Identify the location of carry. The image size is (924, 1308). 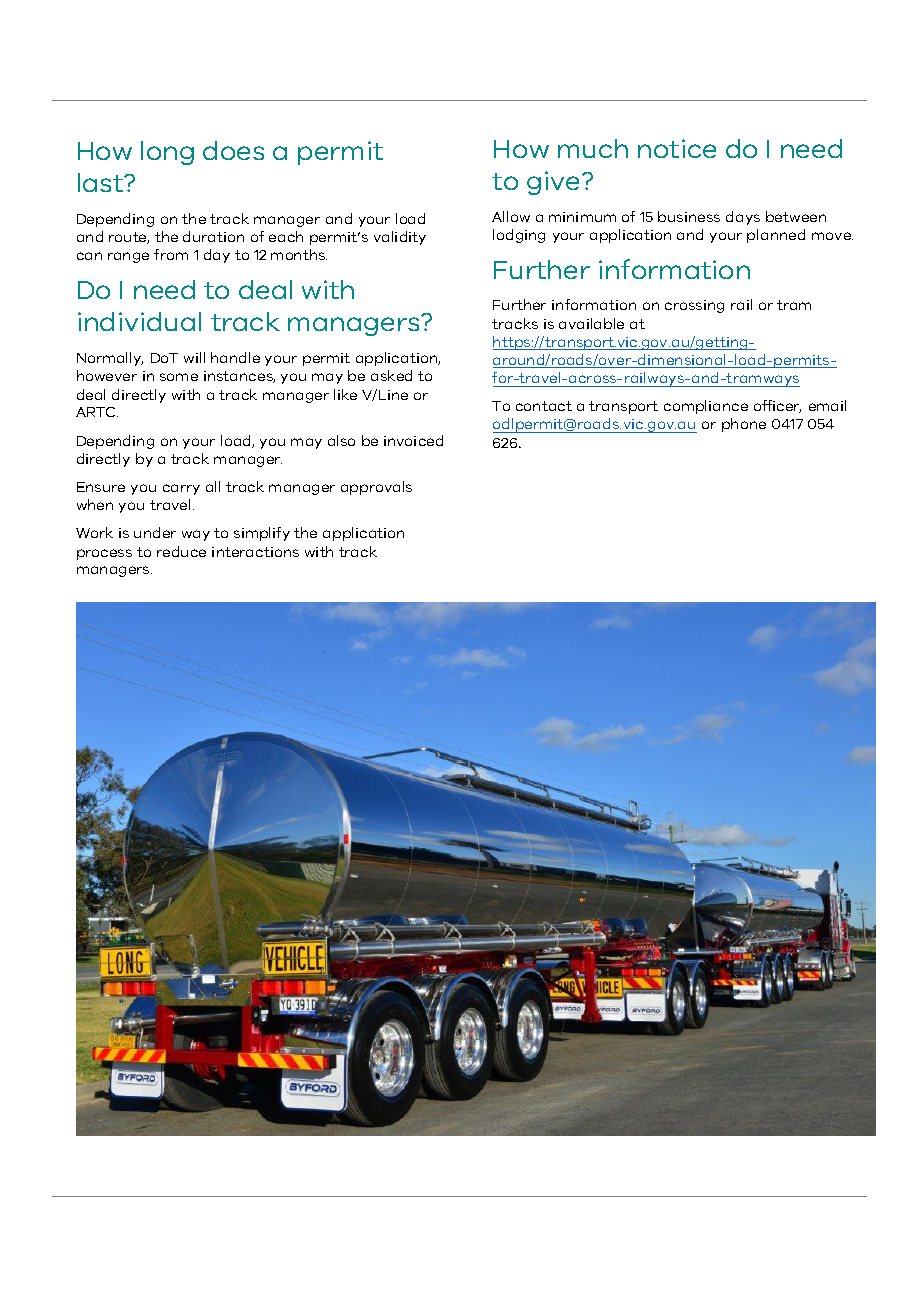
(181, 489).
